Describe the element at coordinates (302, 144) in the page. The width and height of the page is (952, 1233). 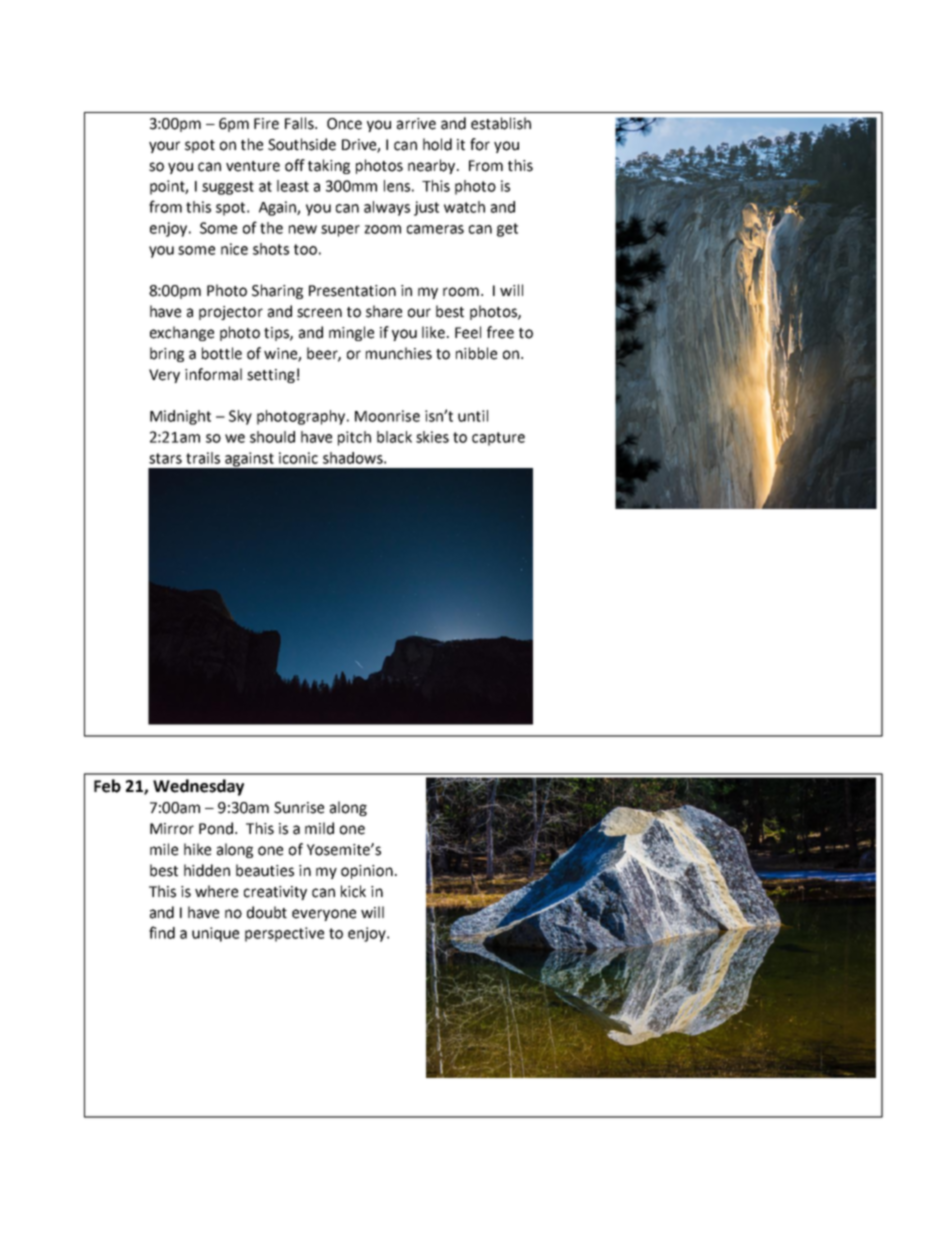
I see `Southside` at that location.
